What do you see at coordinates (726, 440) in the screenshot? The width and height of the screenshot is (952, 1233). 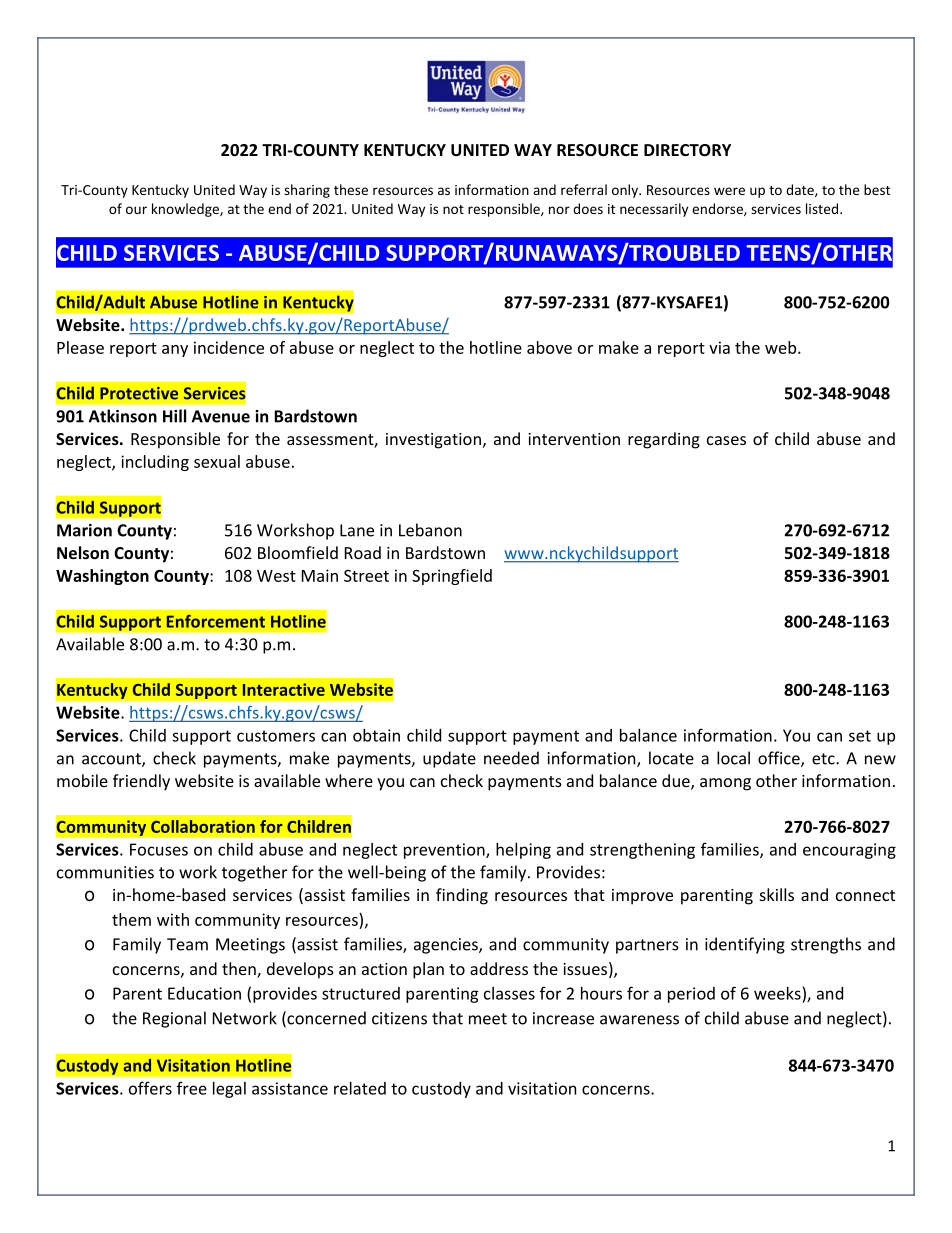 I see `cases` at bounding box center [726, 440].
